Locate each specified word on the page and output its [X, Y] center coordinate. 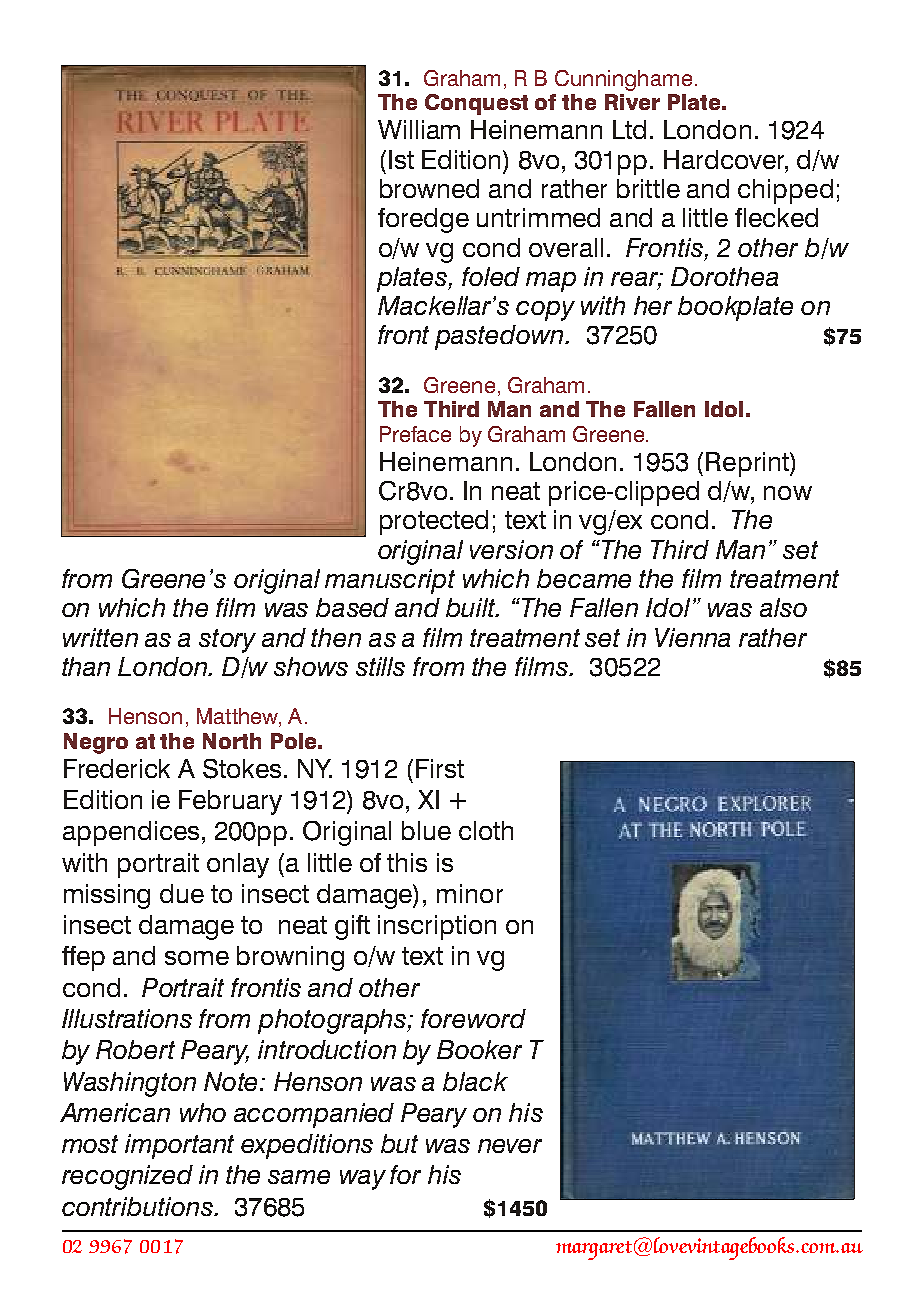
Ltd [629, 129]
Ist [401, 159]
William [419, 129]
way [363, 1180]
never [510, 1146]
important [179, 1146]
